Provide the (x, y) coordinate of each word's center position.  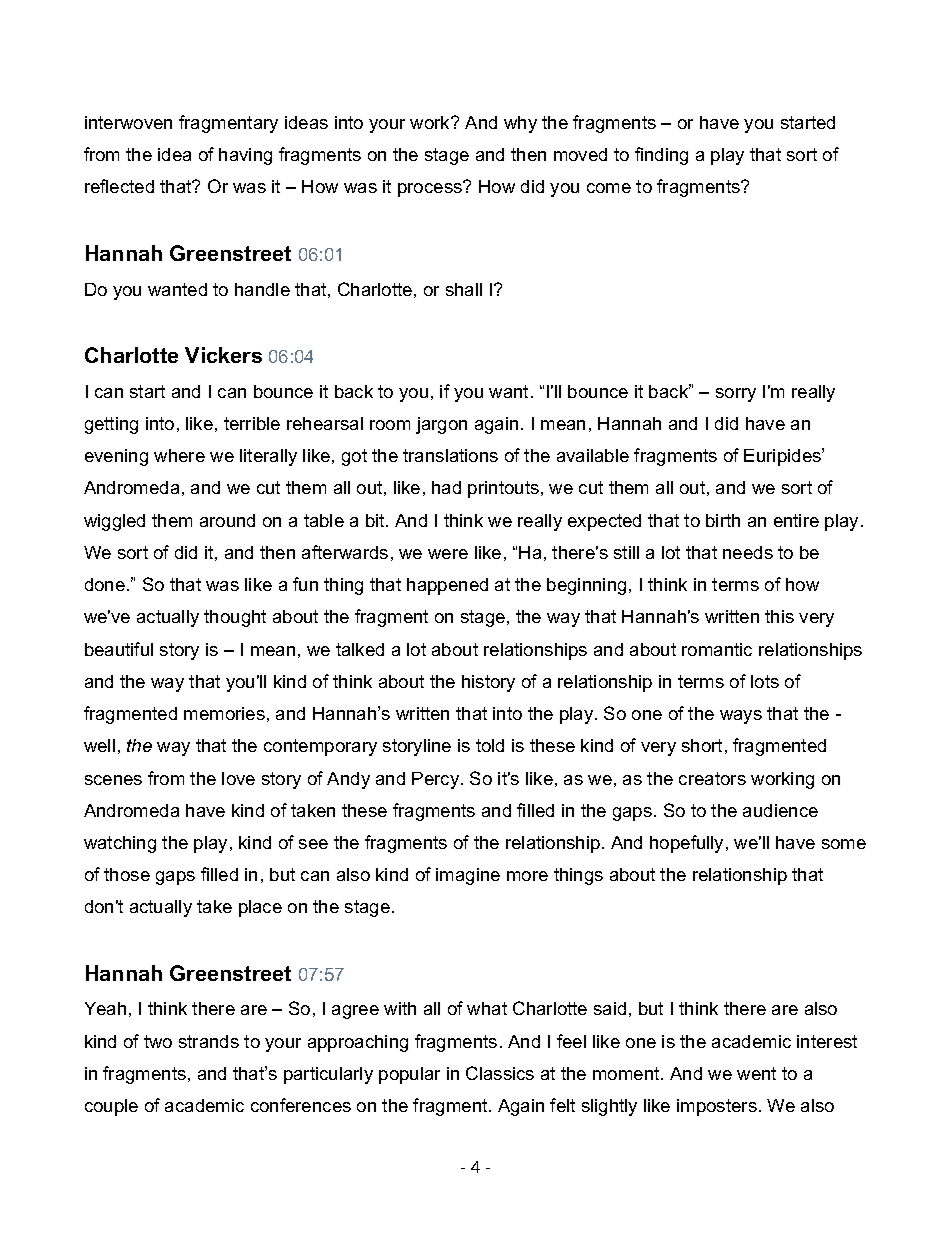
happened (447, 586)
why (520, 124)
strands (209, 1041)
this (779, 616)
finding (661, 156)
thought (235, 618)
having (245, 156)
